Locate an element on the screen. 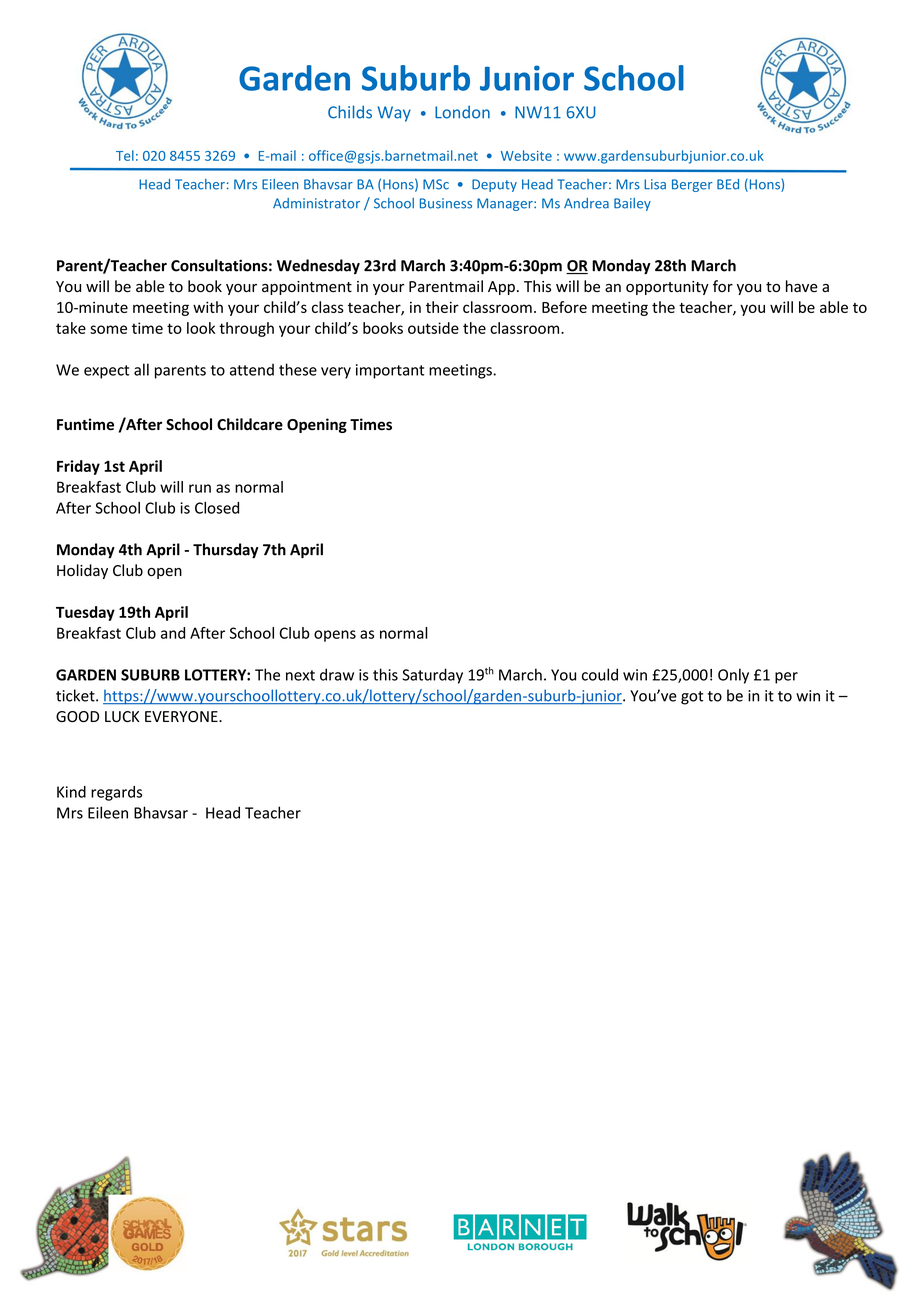 This screenshot has width=924, height=1308. Friday is located at coordinates (78, 467).
